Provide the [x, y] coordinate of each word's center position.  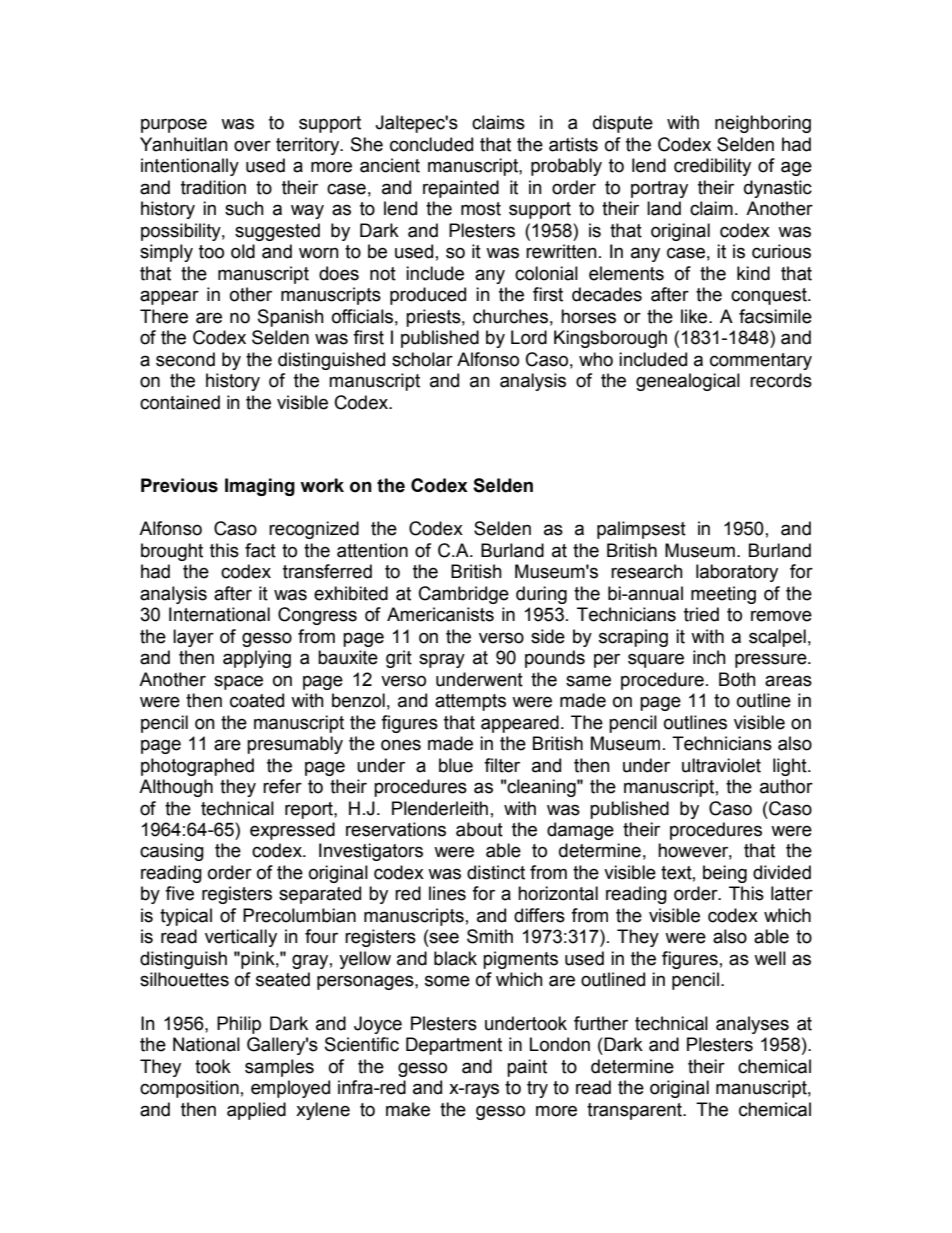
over [252, 146]
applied [256, 1111]
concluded [431, 144]
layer [193, 638]
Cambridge [464, 595]
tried [701, 614]
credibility [712, 167]
